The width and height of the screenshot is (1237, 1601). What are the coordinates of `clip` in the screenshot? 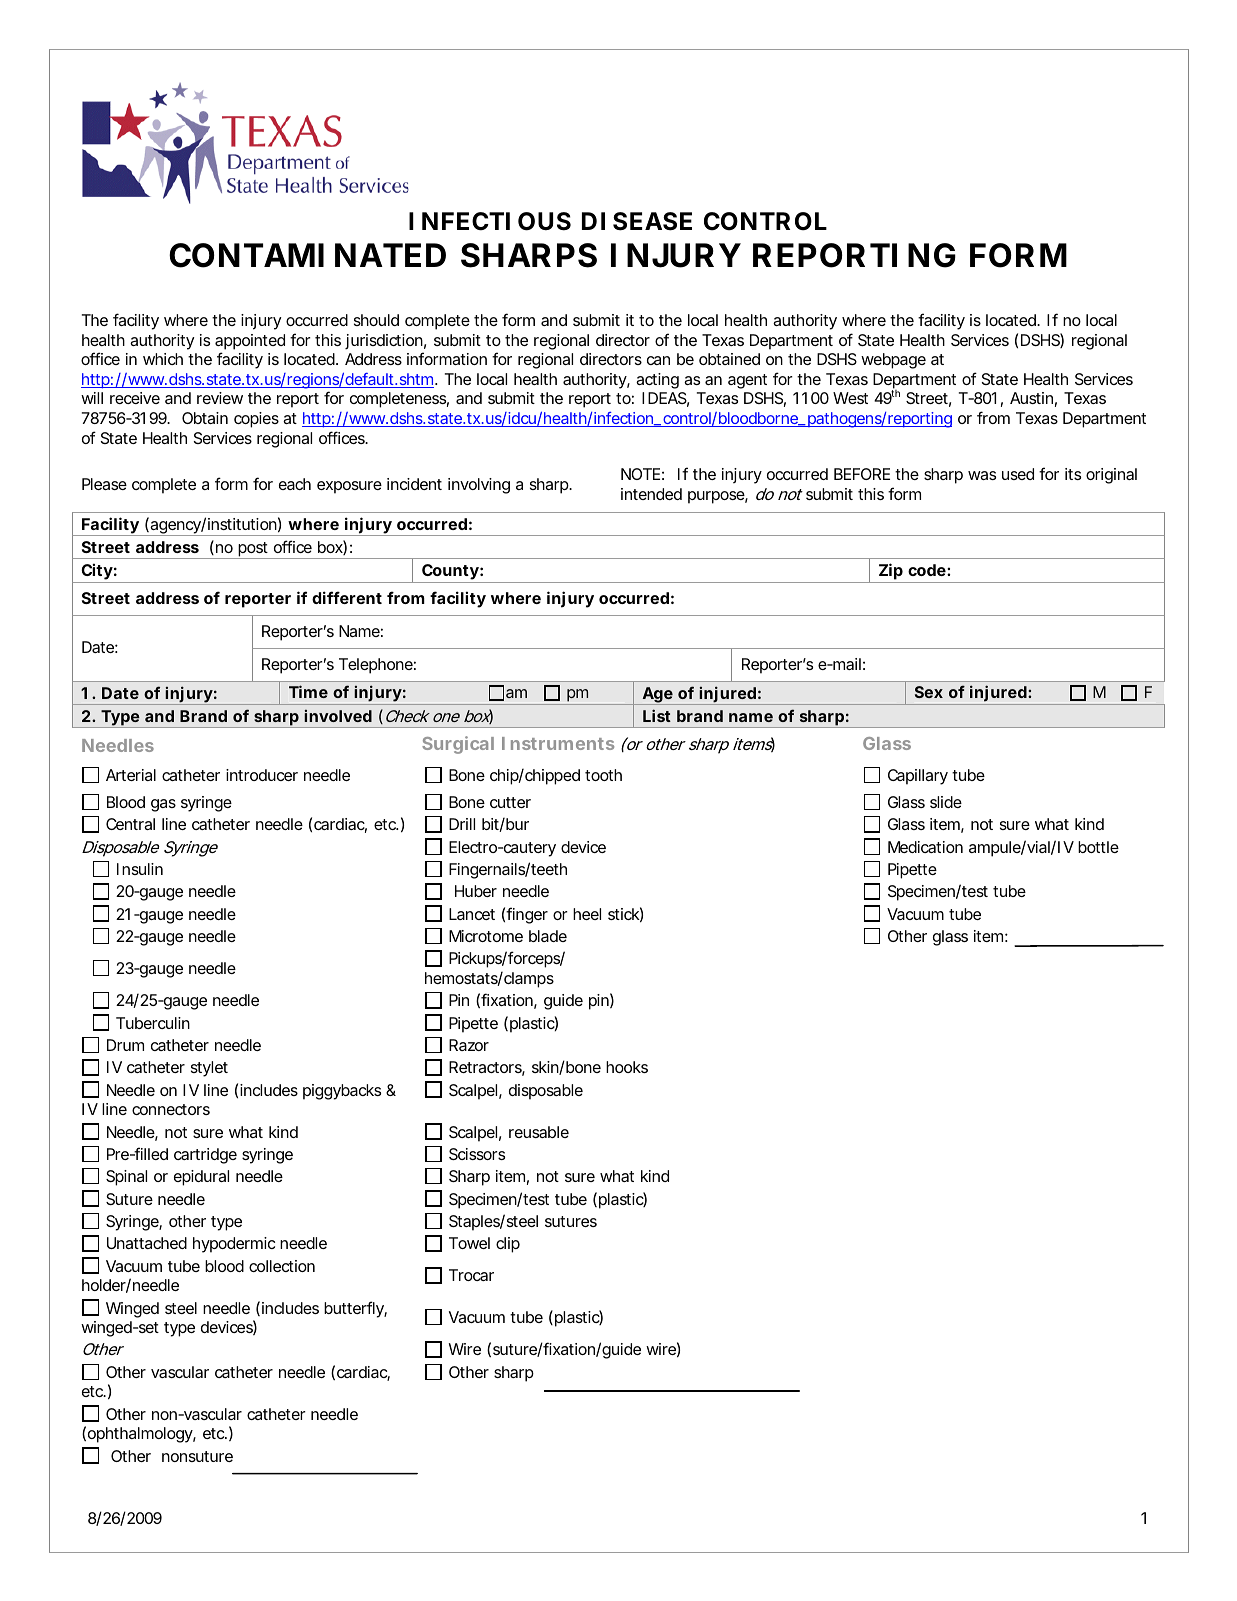 It's located at (508, 1245).
